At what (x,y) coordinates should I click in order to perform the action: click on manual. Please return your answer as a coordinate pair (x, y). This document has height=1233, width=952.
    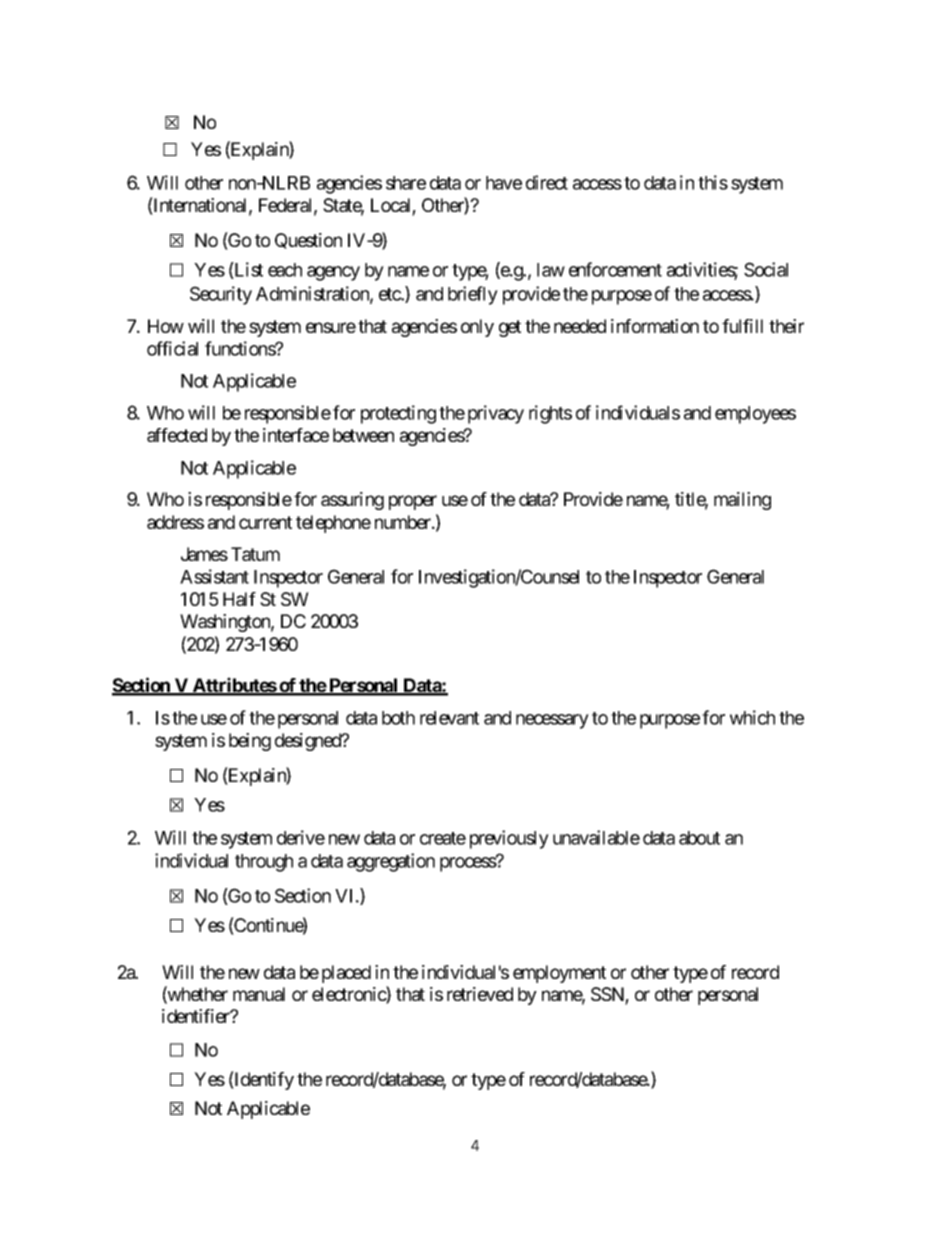
    Looking at the image, I should click on (259, 994).
